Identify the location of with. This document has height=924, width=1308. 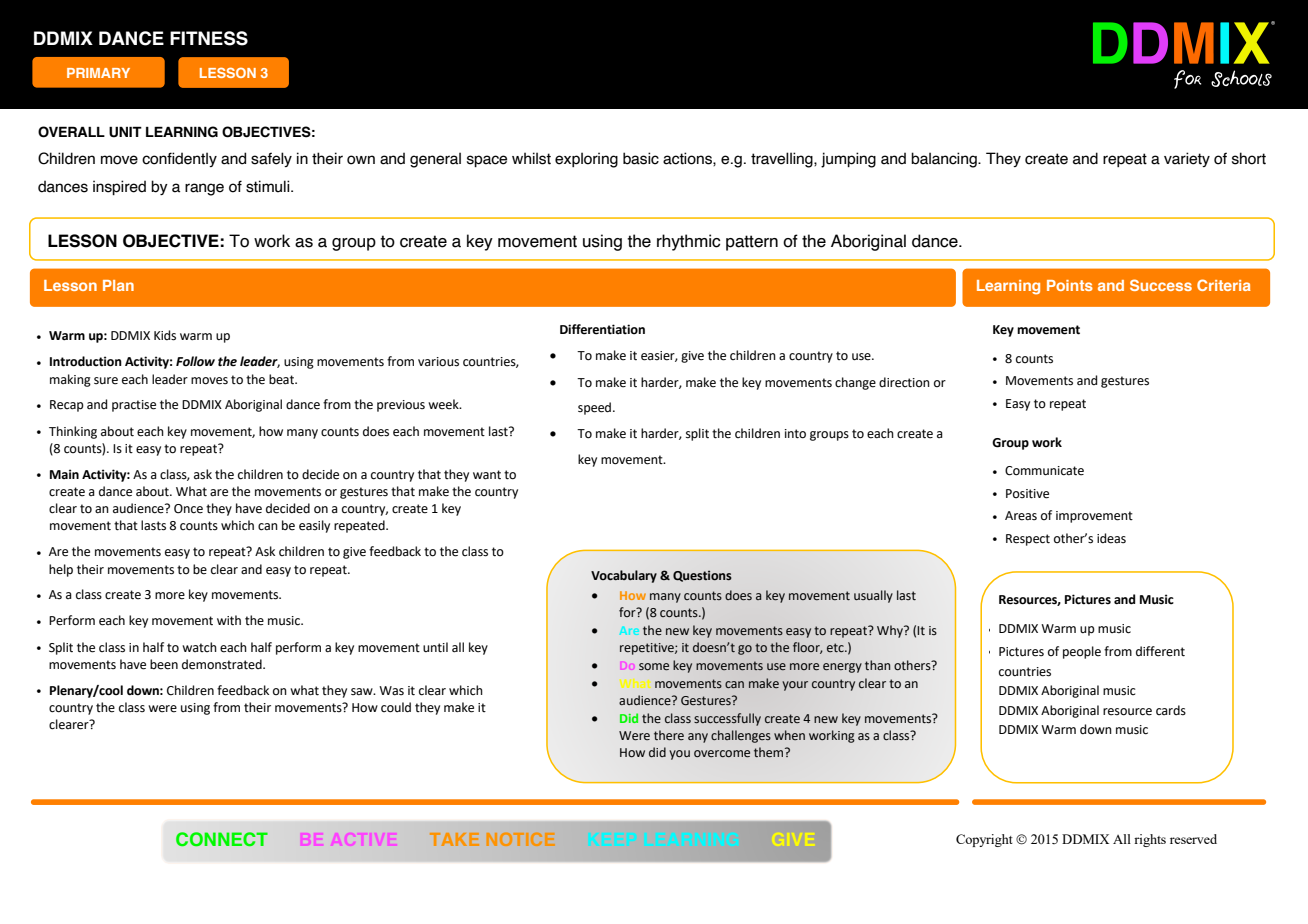
(229, 620).
